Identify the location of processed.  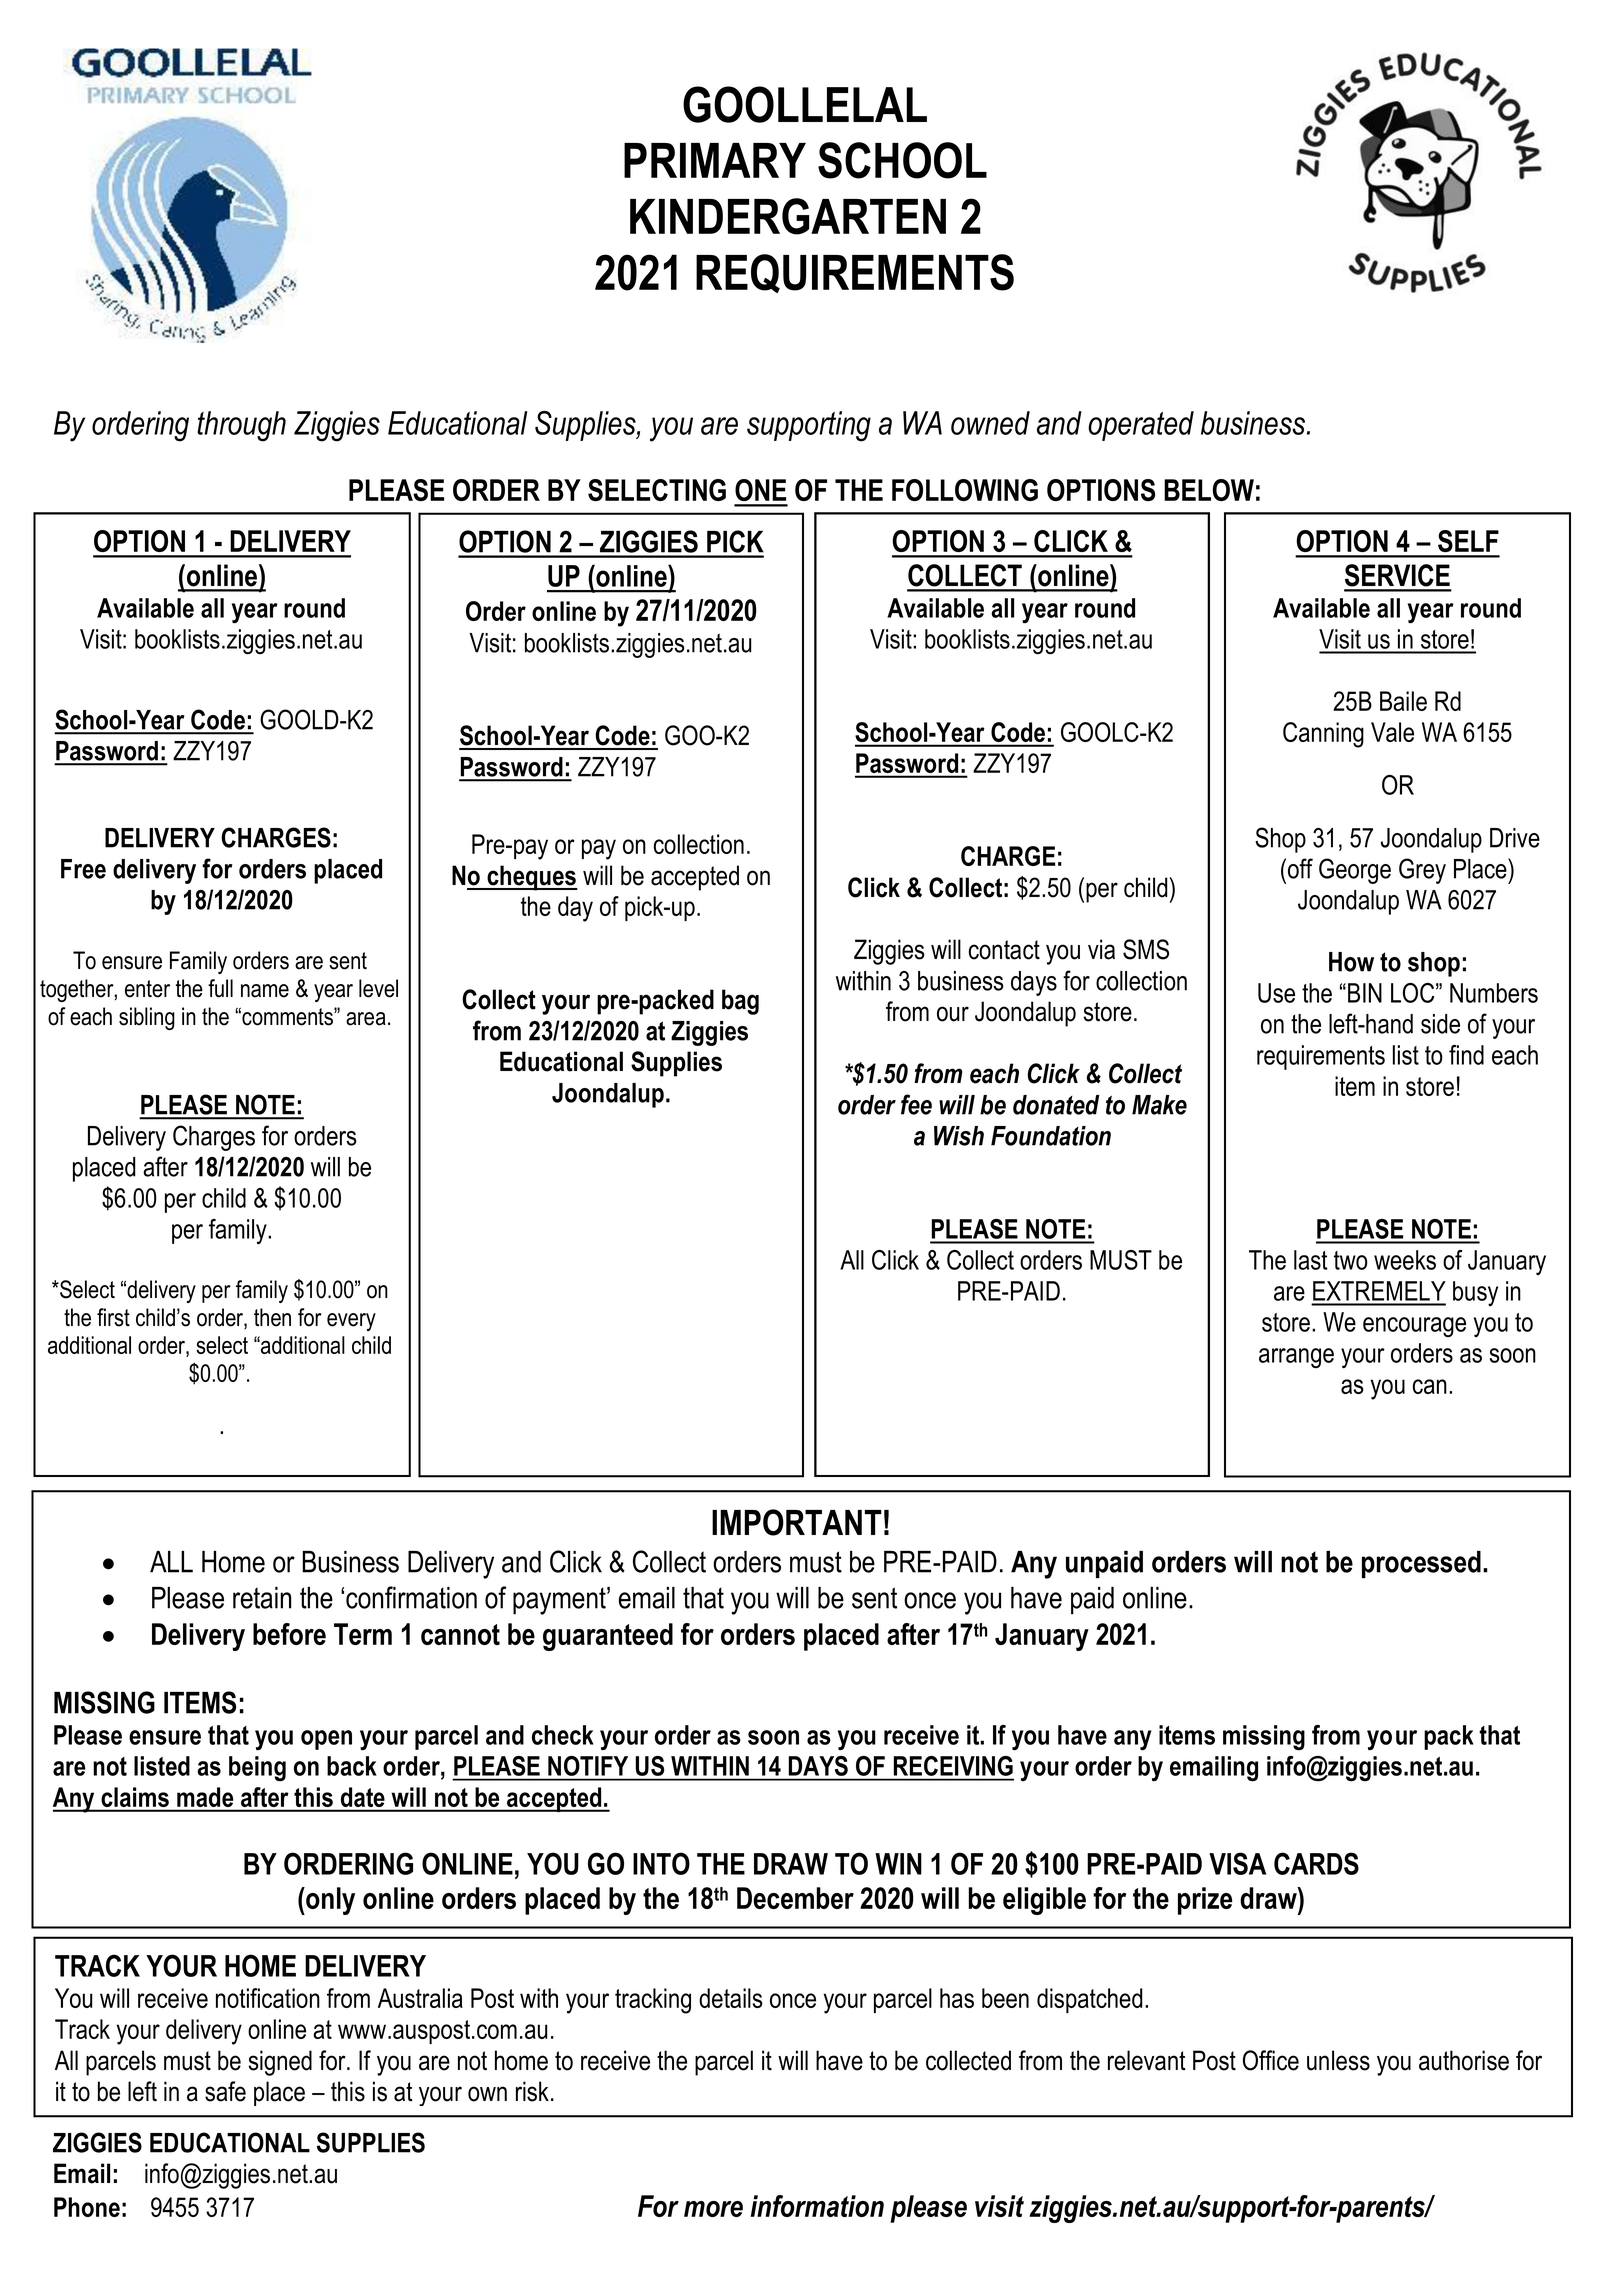
(1421, 1564).
